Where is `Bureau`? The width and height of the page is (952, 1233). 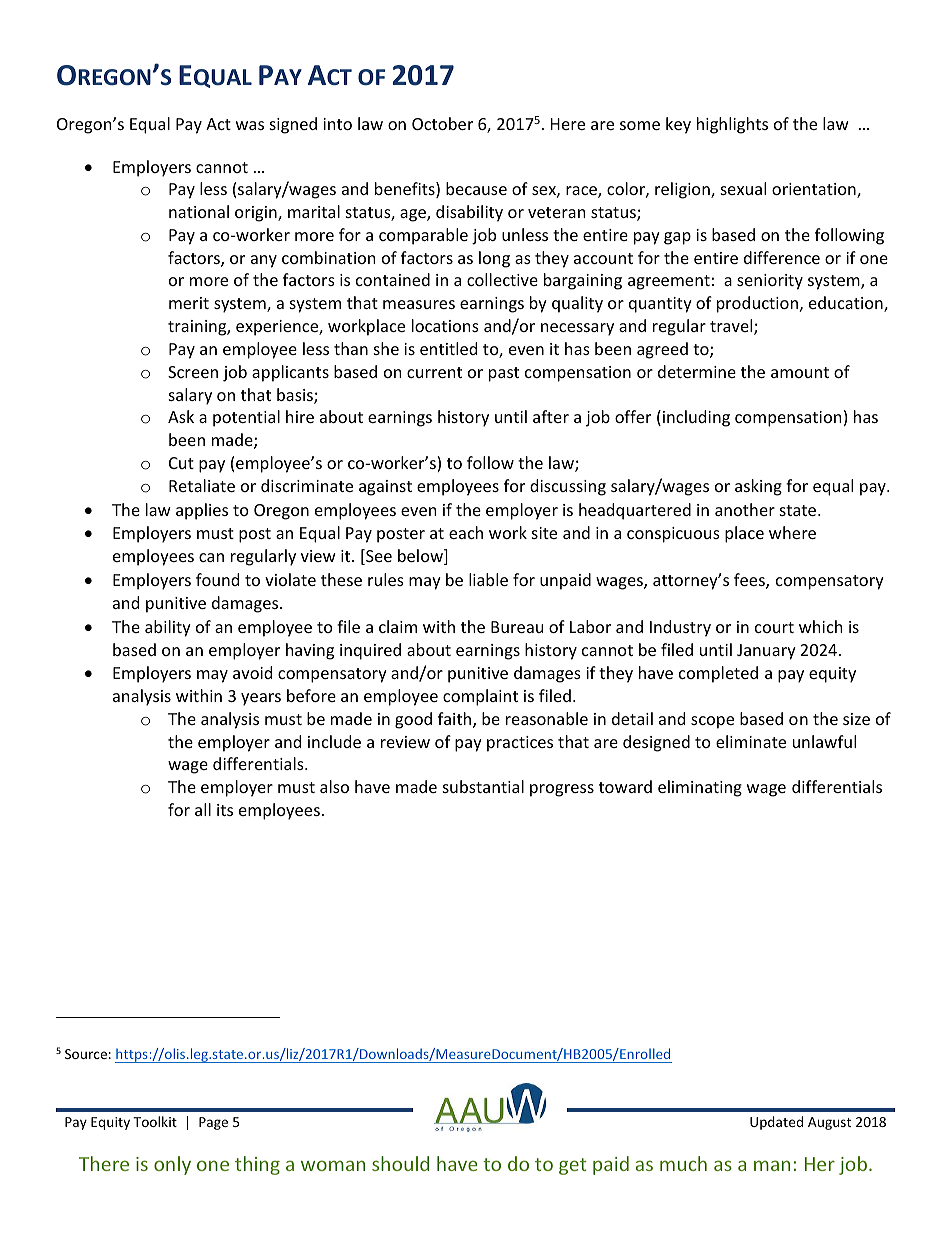
Bureau is located at coordinates (517, 627).
